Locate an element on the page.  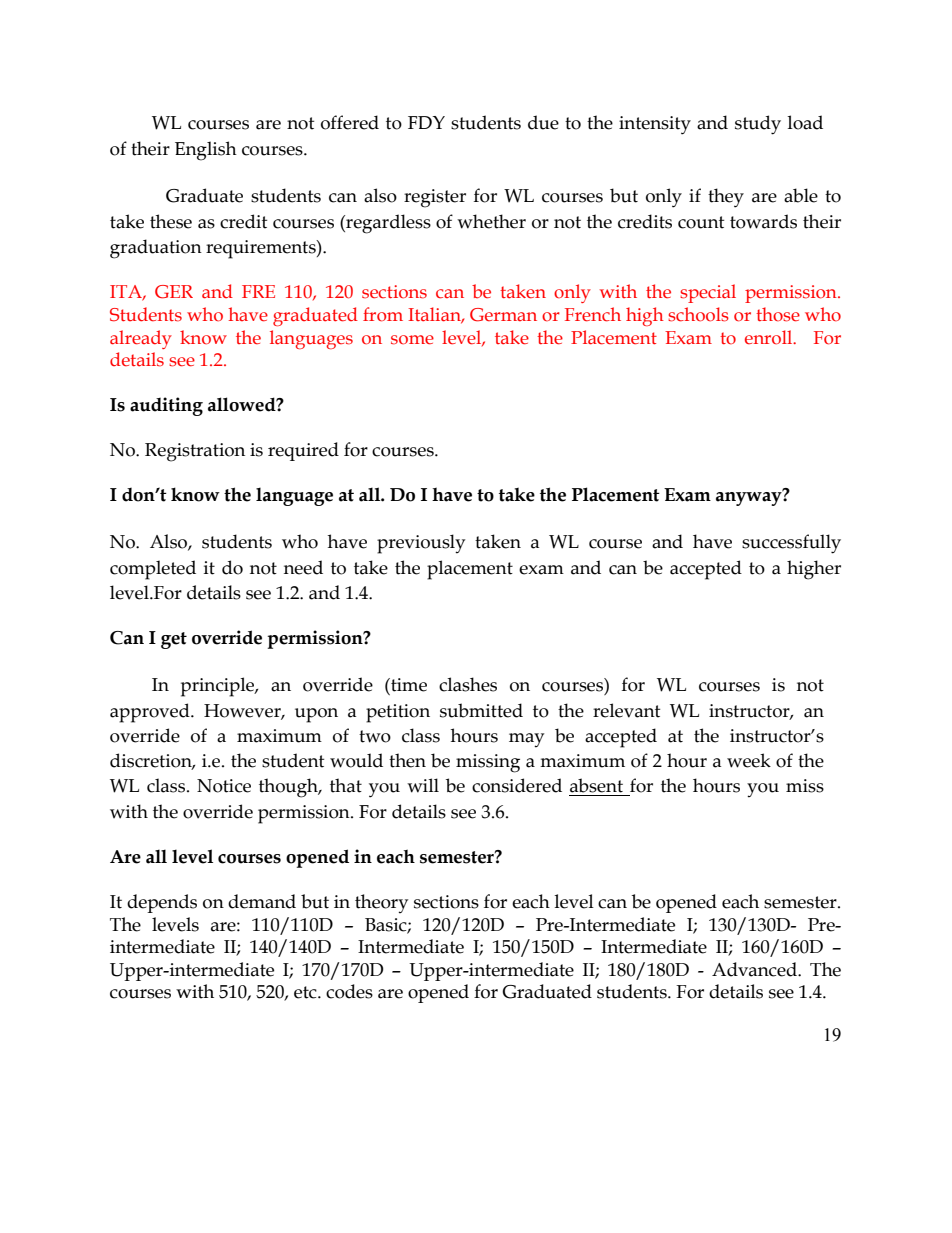
already is located at coordinates (141, 339).
